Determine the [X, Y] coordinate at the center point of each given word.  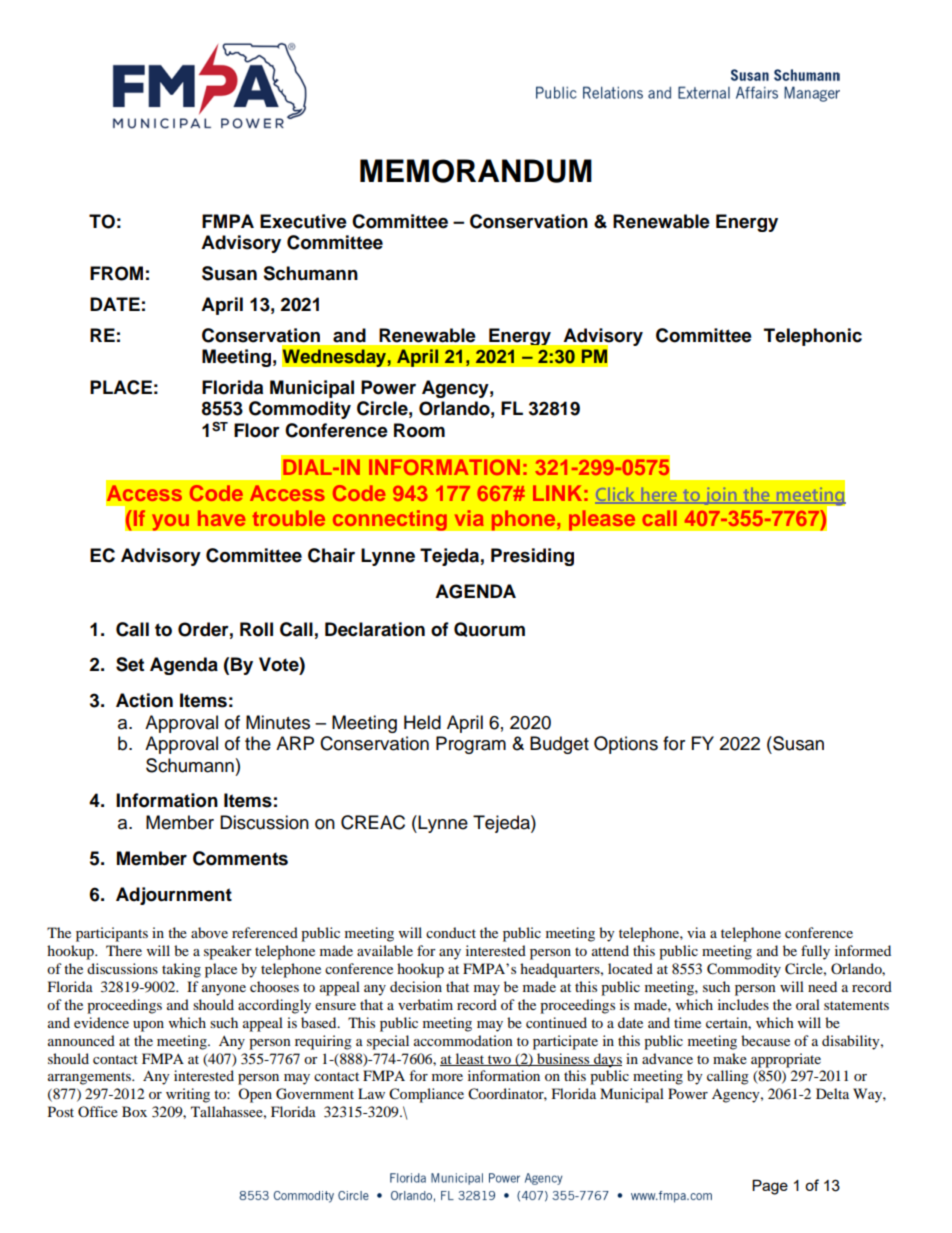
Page [770, 1187]
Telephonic [813, 337]
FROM [116, 273]
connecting [389, 520]
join [720, 496]
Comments [240, 858]
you [170, 522]
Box [134, 1111]
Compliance [426, 1095]
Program [471, 745]
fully [815, 952]
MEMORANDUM [476, 171]
